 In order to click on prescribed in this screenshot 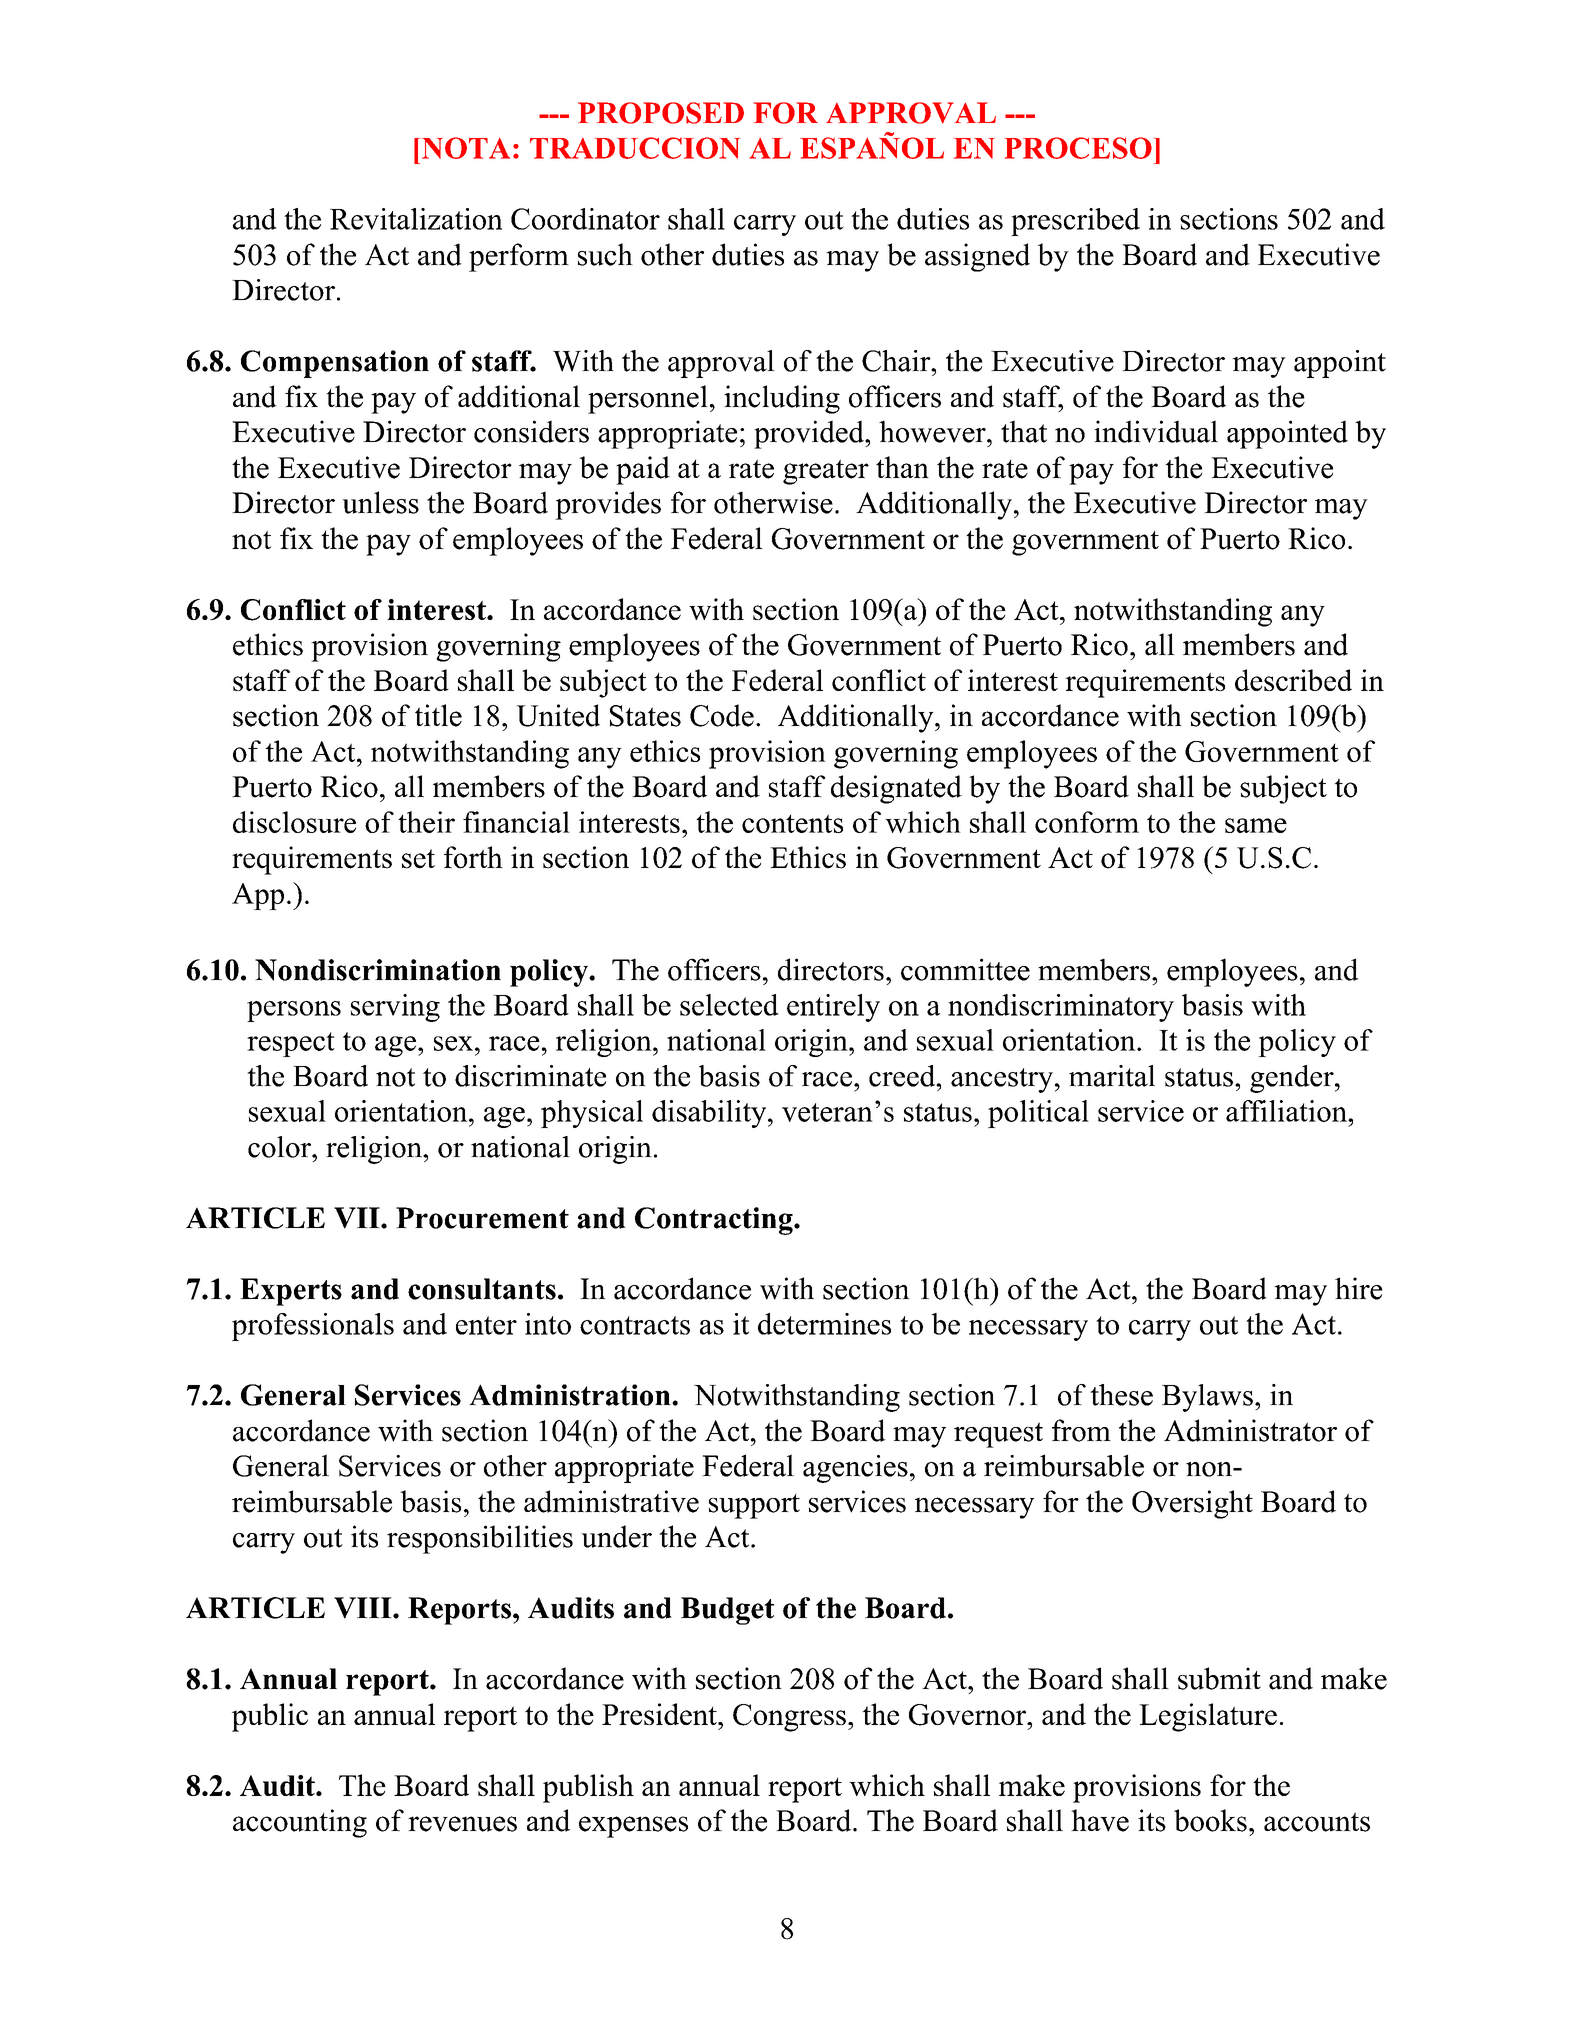, I will do `click(1075, 222)`.
